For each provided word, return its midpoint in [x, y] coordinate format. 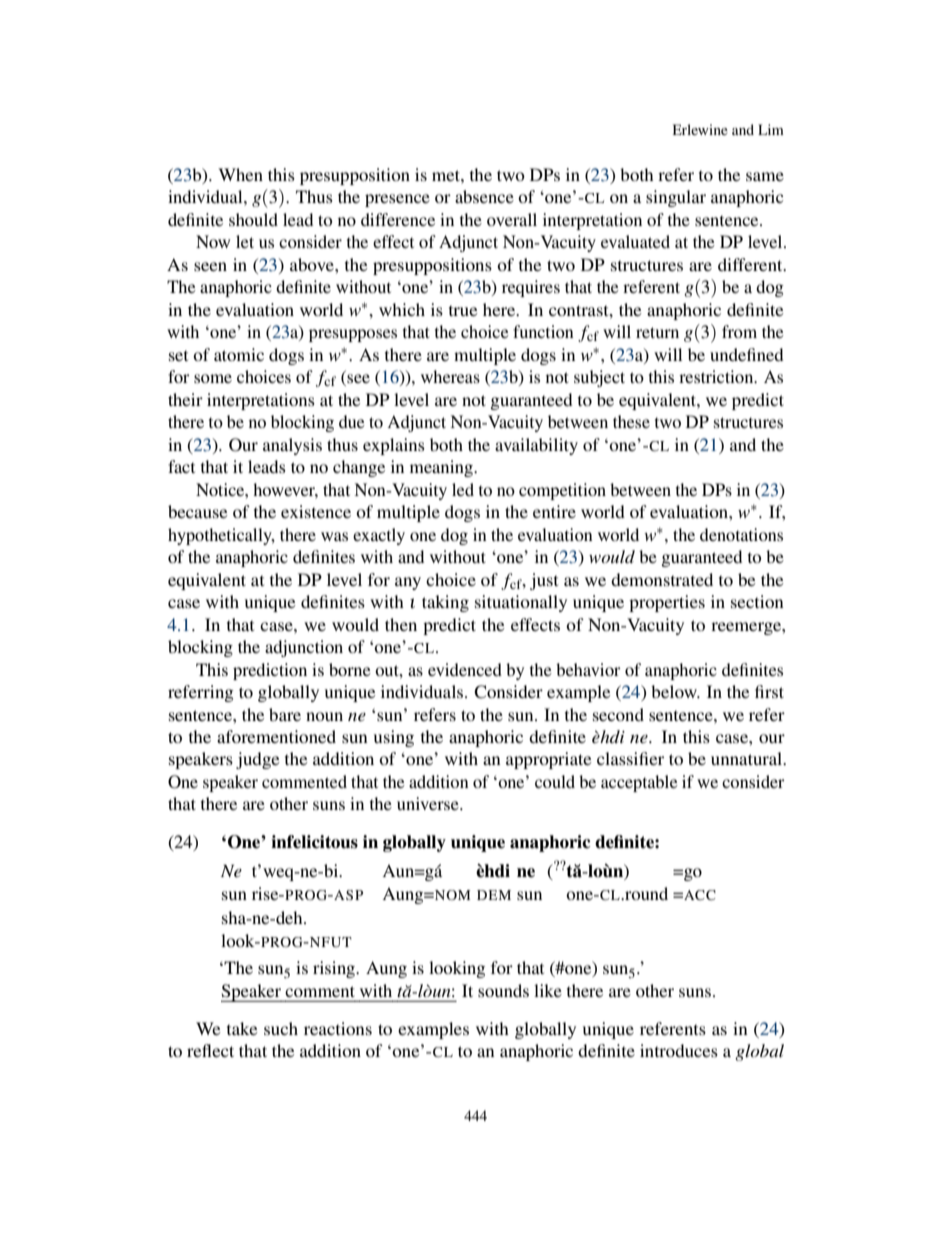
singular [676, 198]
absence [484, 196]
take [242, 1028]
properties [667, 603]
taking [445, 603]
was [334, 536]
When [240, 174]
